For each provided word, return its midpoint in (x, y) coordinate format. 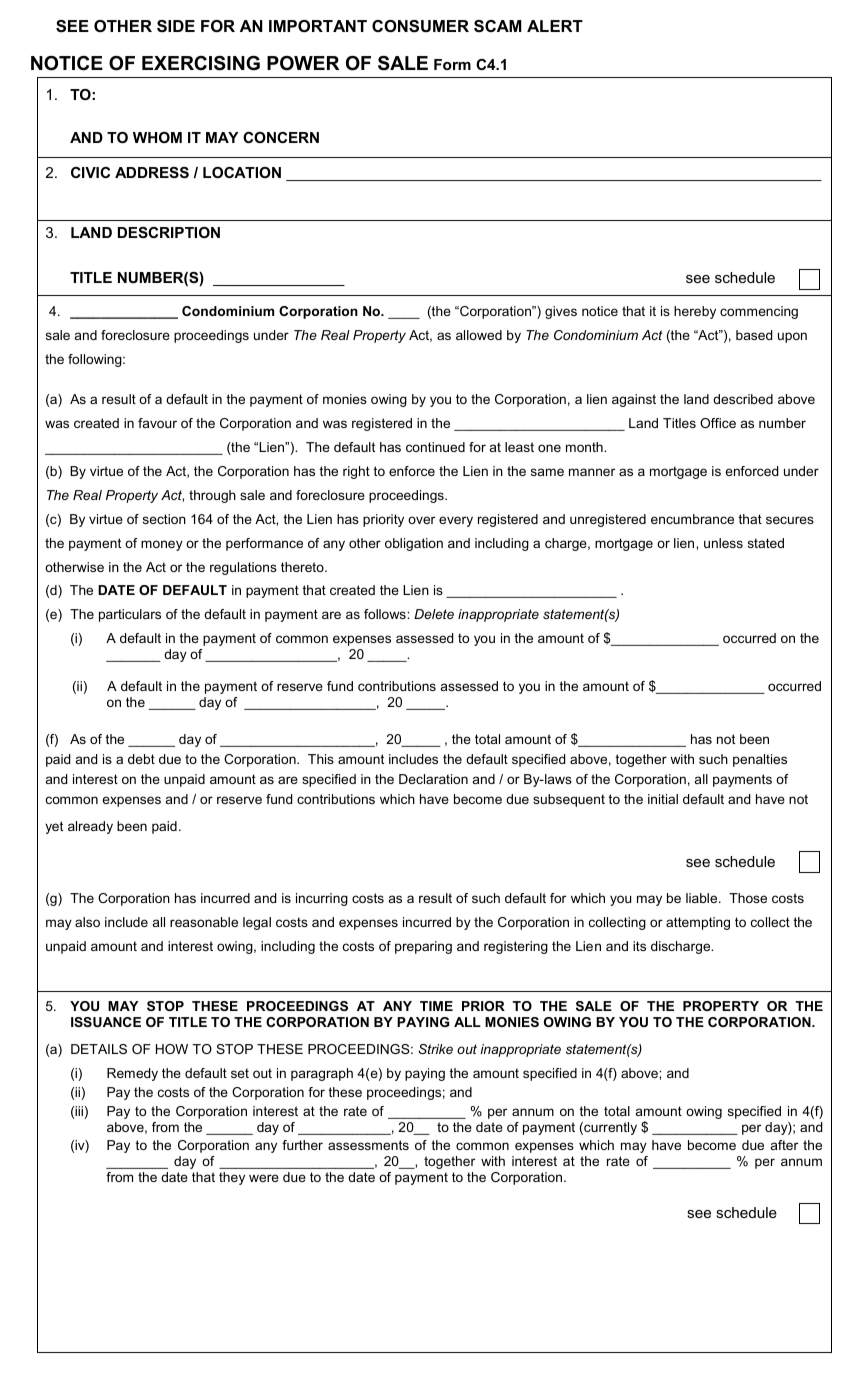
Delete (434, 614)
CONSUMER (420, 26)
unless (723, 543)
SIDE (176, 26)
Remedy (132, 1074)
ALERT (555, 26)
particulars (130, 615)
